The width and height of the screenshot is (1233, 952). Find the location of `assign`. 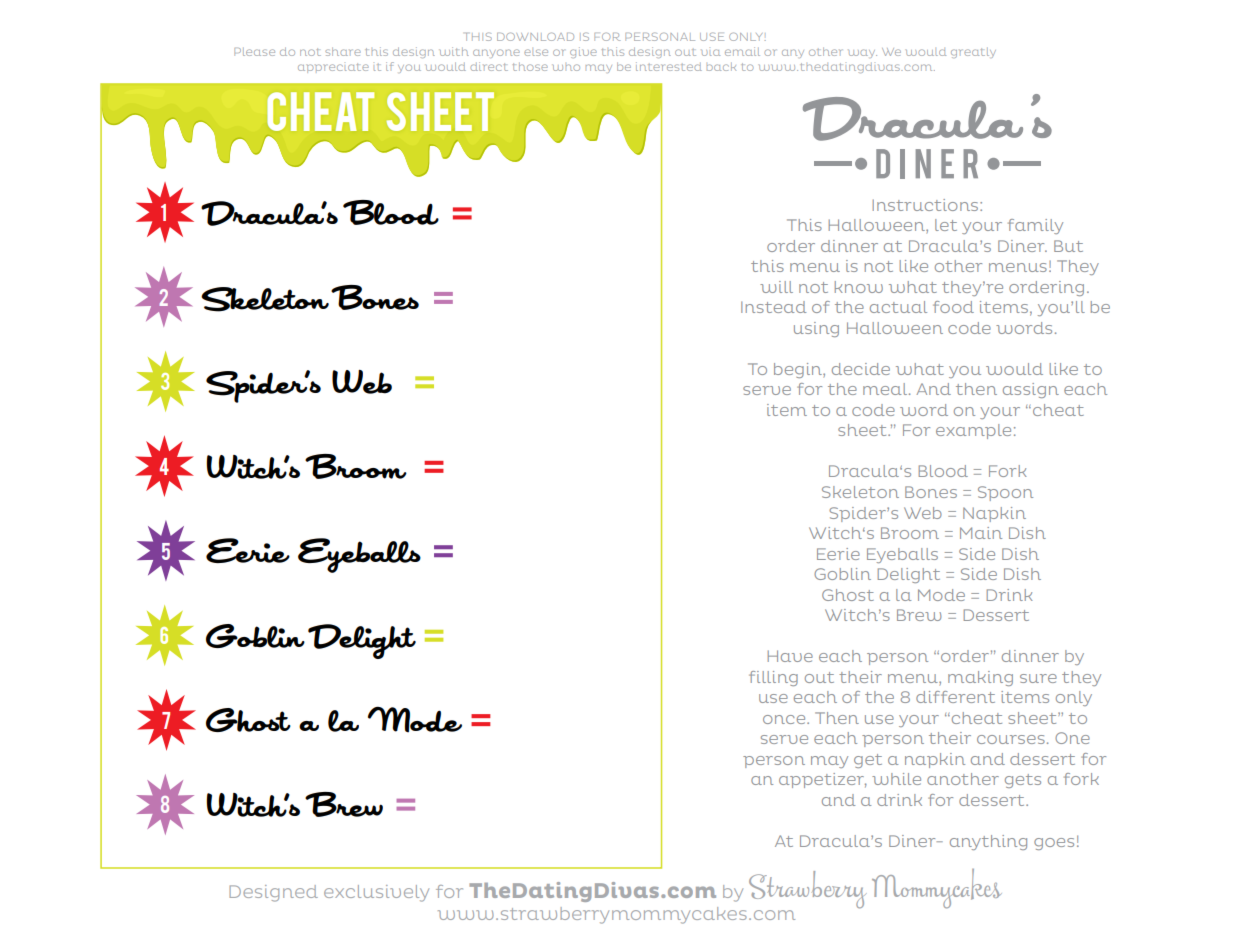

assign is located at coordinates (1031, 390).
